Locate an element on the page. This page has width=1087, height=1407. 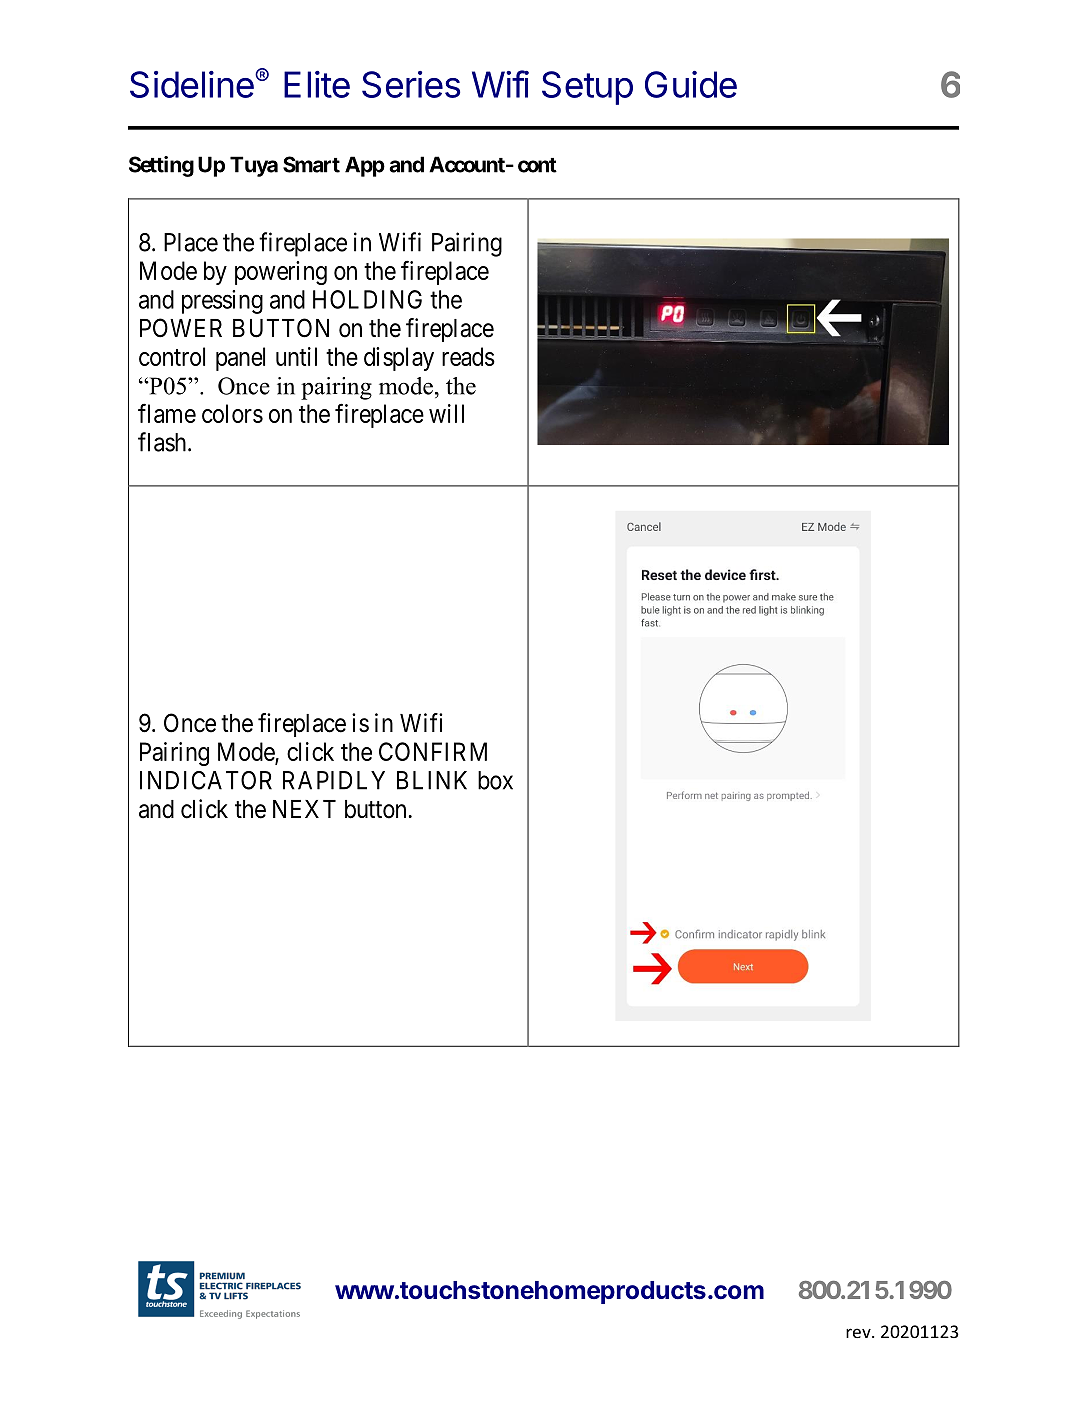
box is located at coordinates (495, 780).
